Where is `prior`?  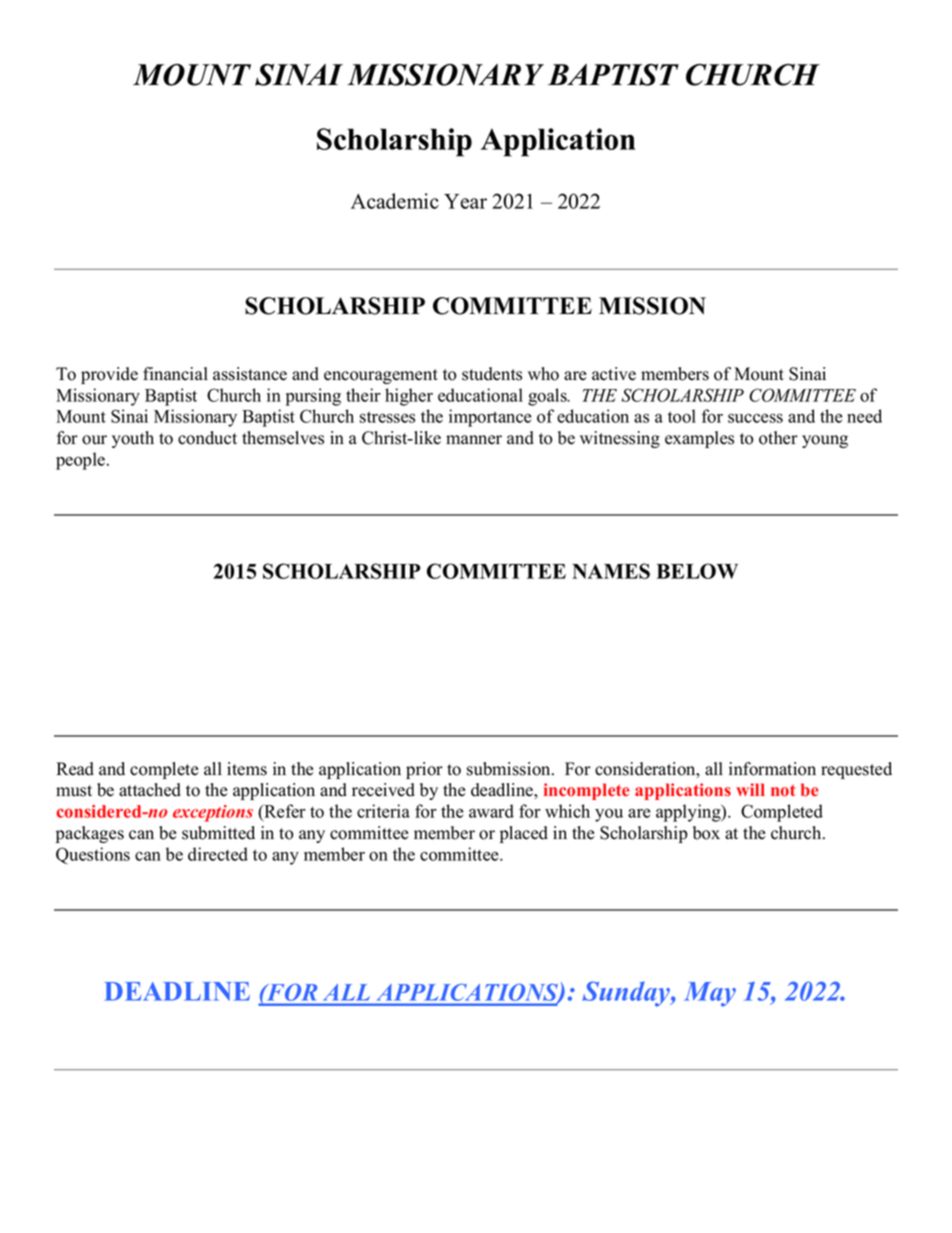 prior is located at coordinates (424, 770).
